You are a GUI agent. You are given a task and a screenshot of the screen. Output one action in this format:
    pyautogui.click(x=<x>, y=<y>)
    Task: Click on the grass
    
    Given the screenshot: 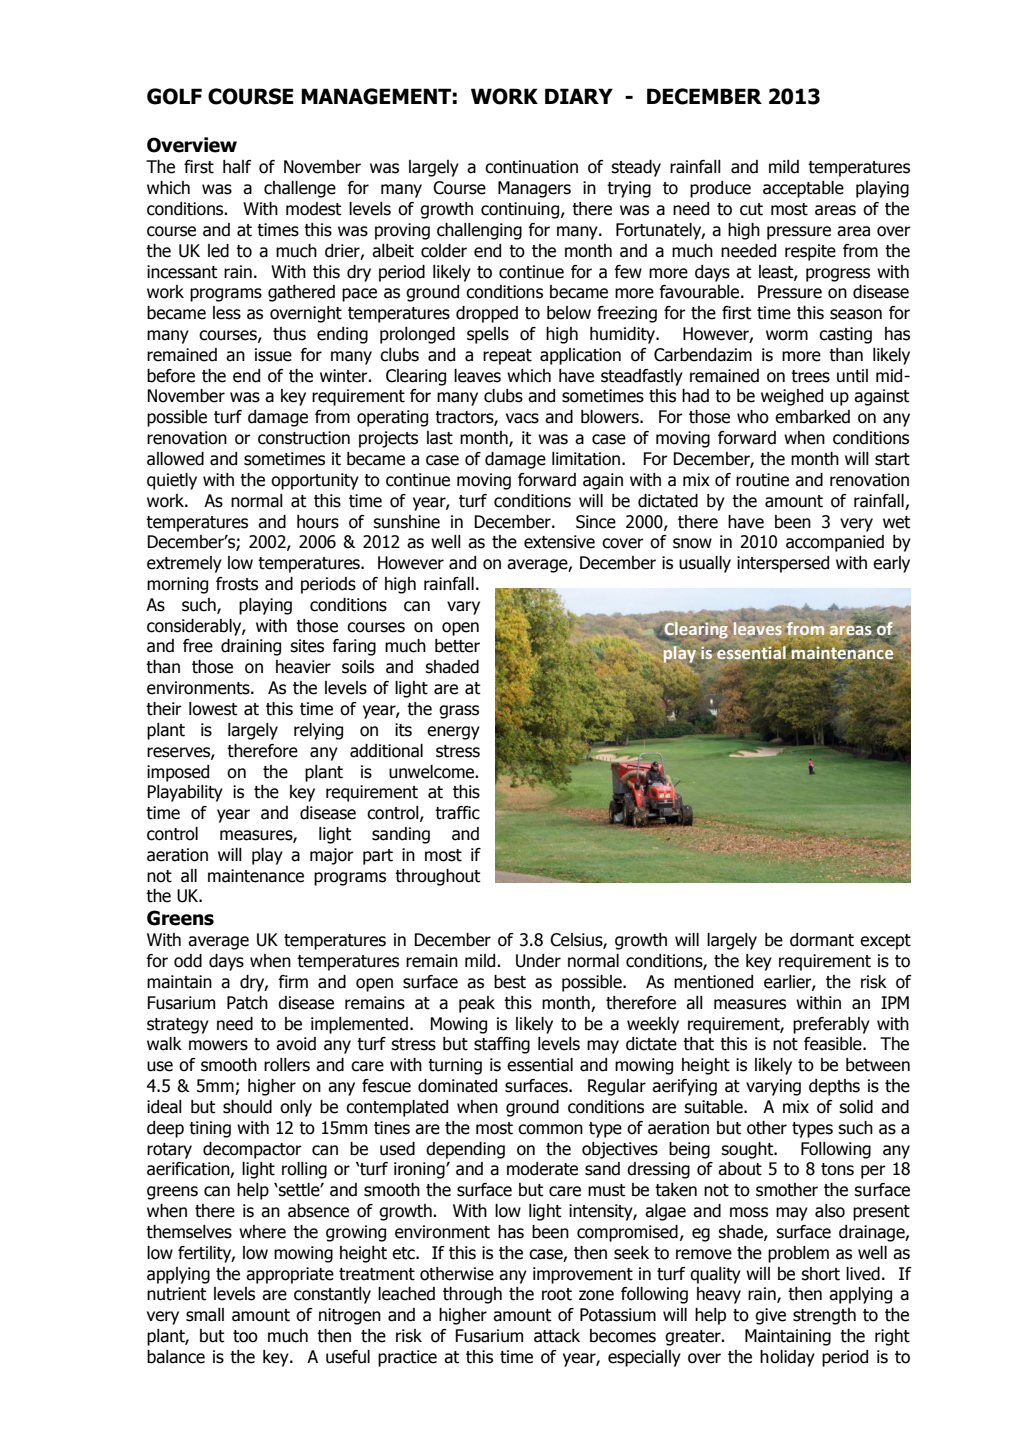 What is the action you would take?
    pyautogui.click(x=459, y=712)
